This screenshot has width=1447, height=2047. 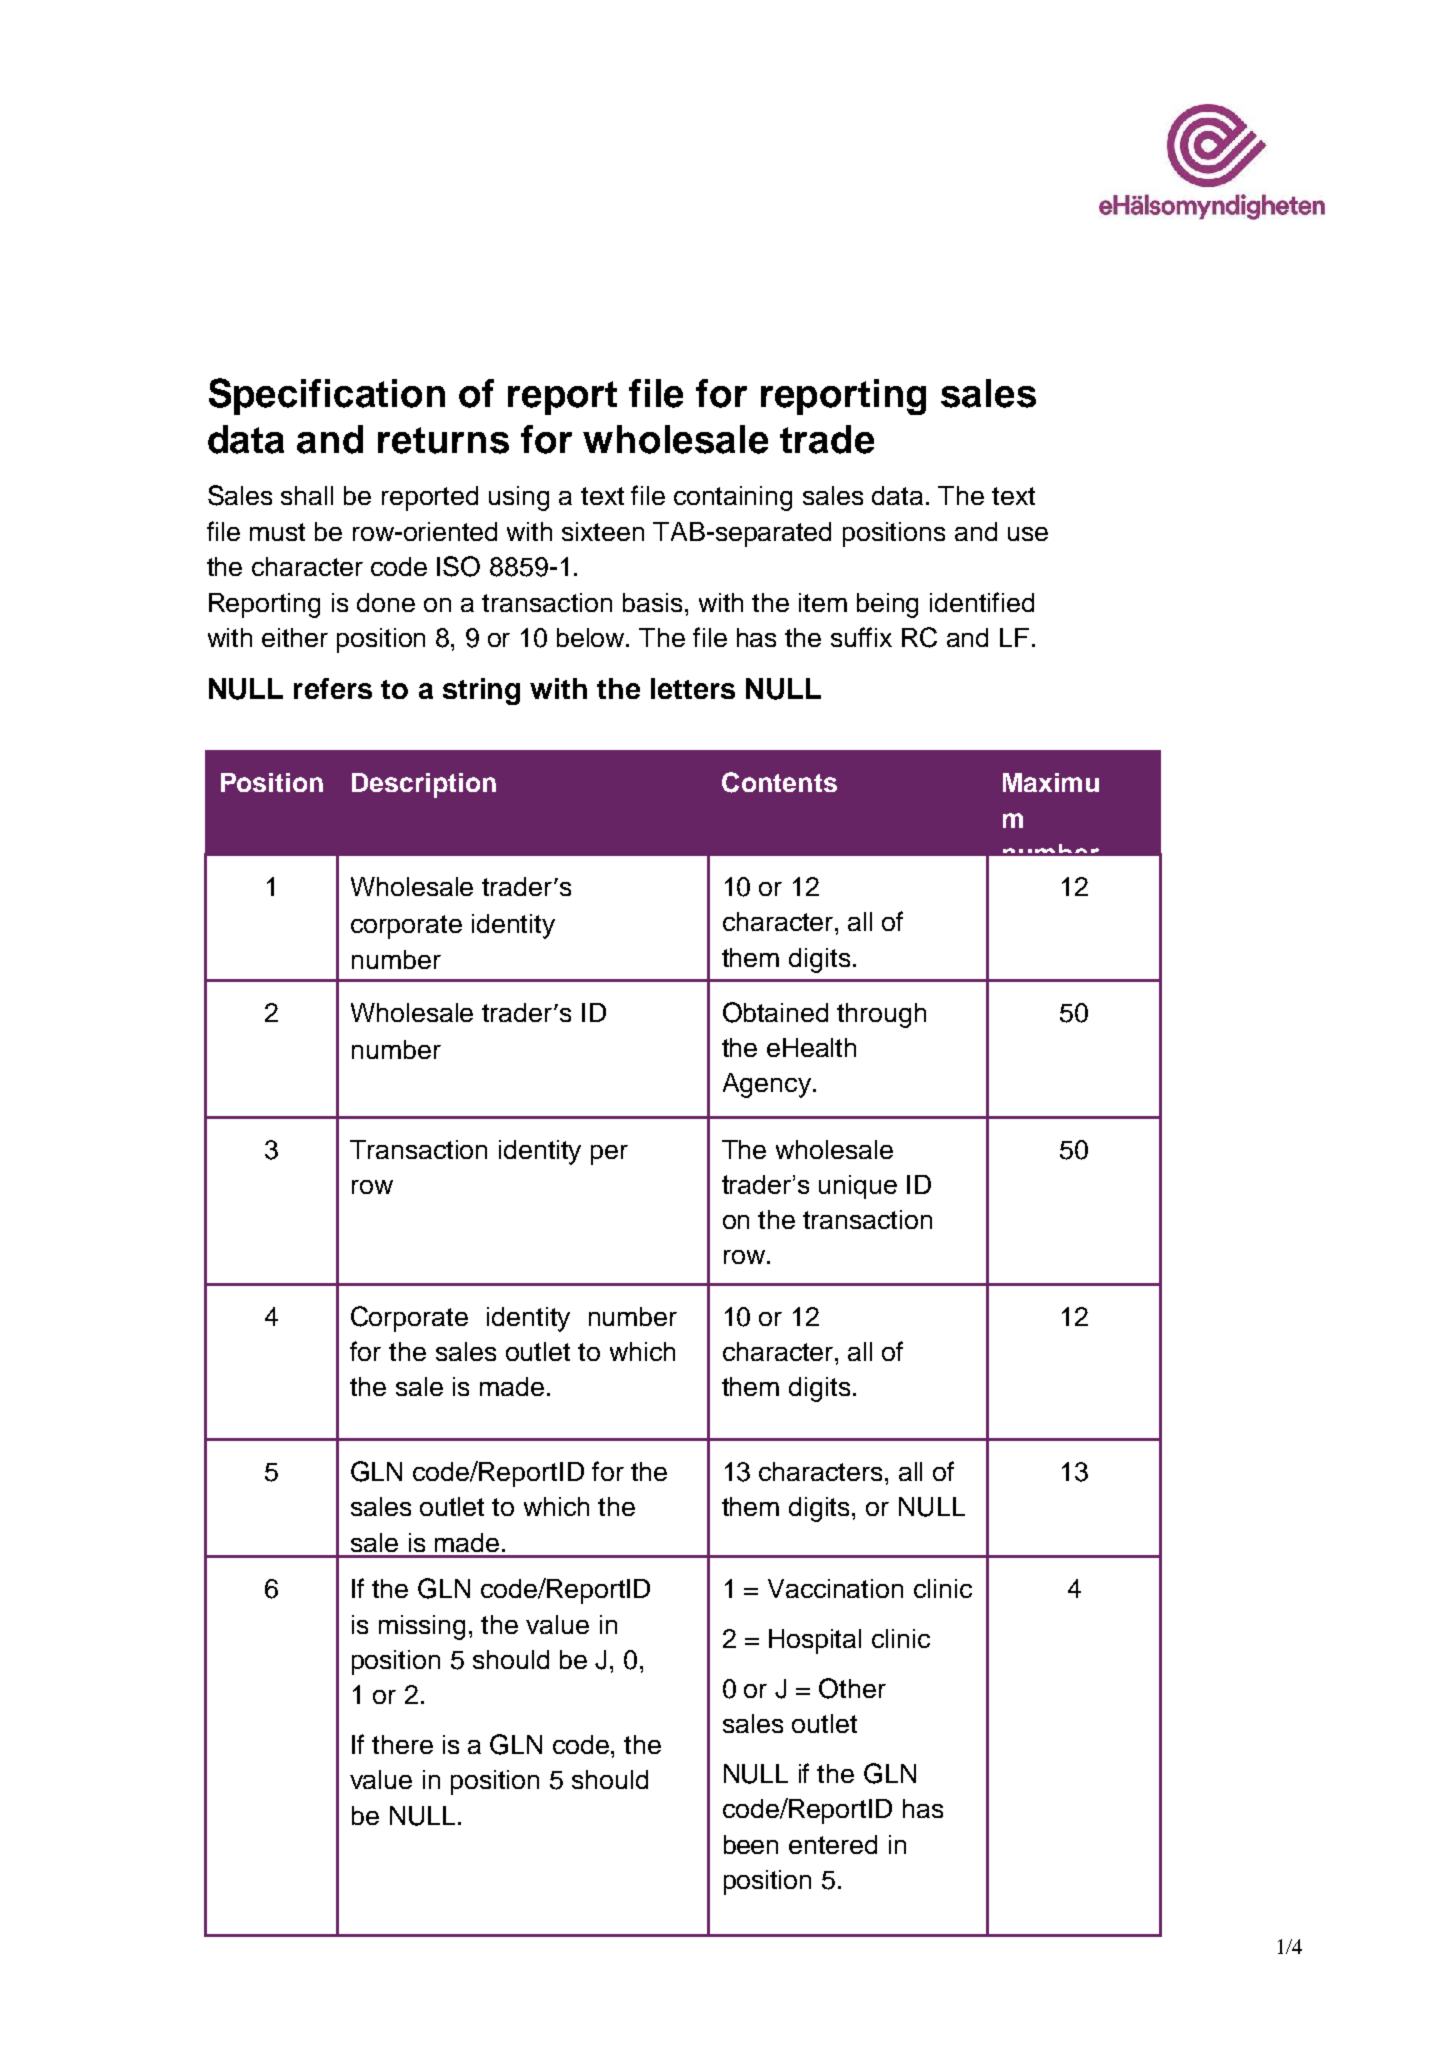 I want to click on letters, so click(x=693, y=688).
